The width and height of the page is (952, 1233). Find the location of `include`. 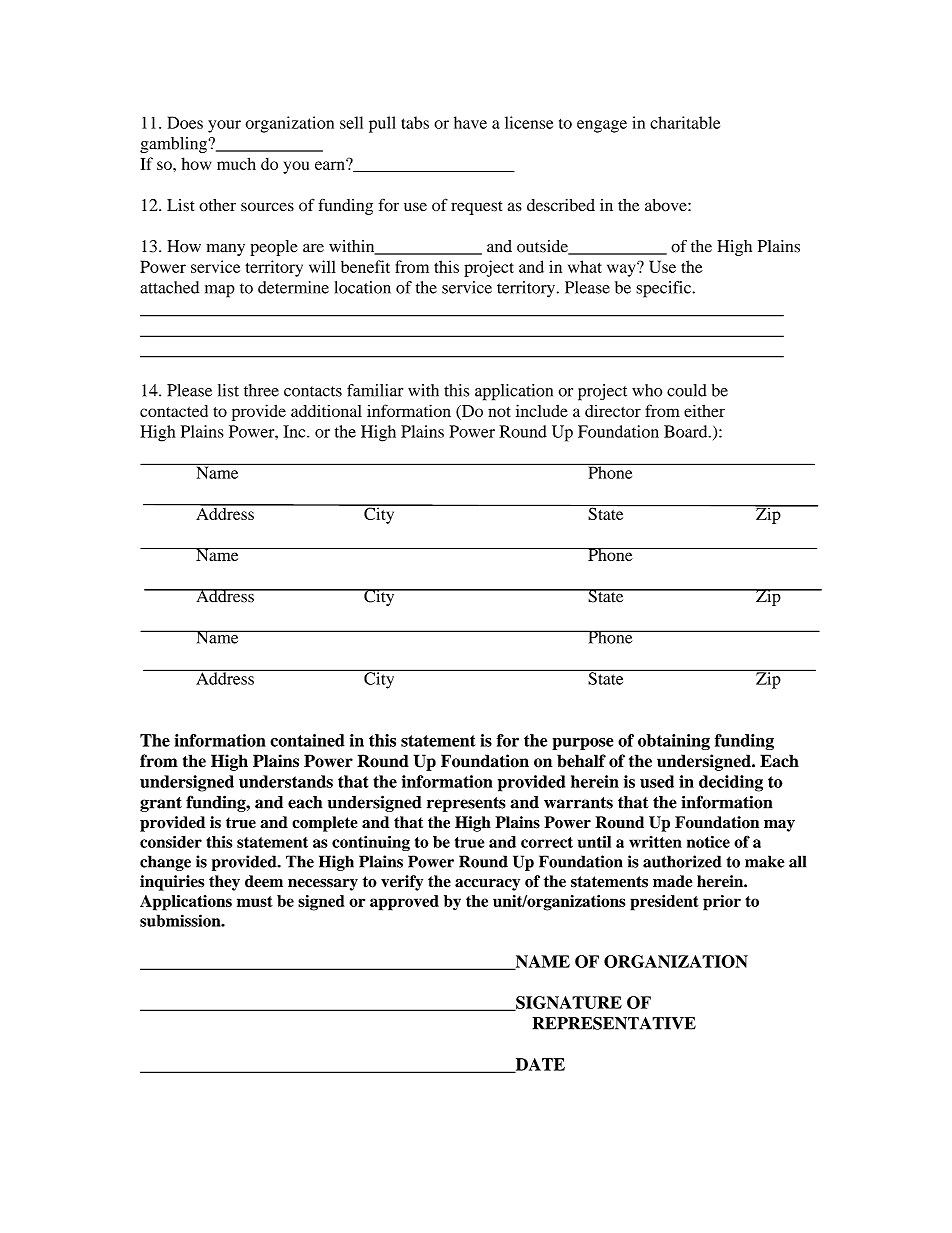

include is located at coordinates (542, 410).
